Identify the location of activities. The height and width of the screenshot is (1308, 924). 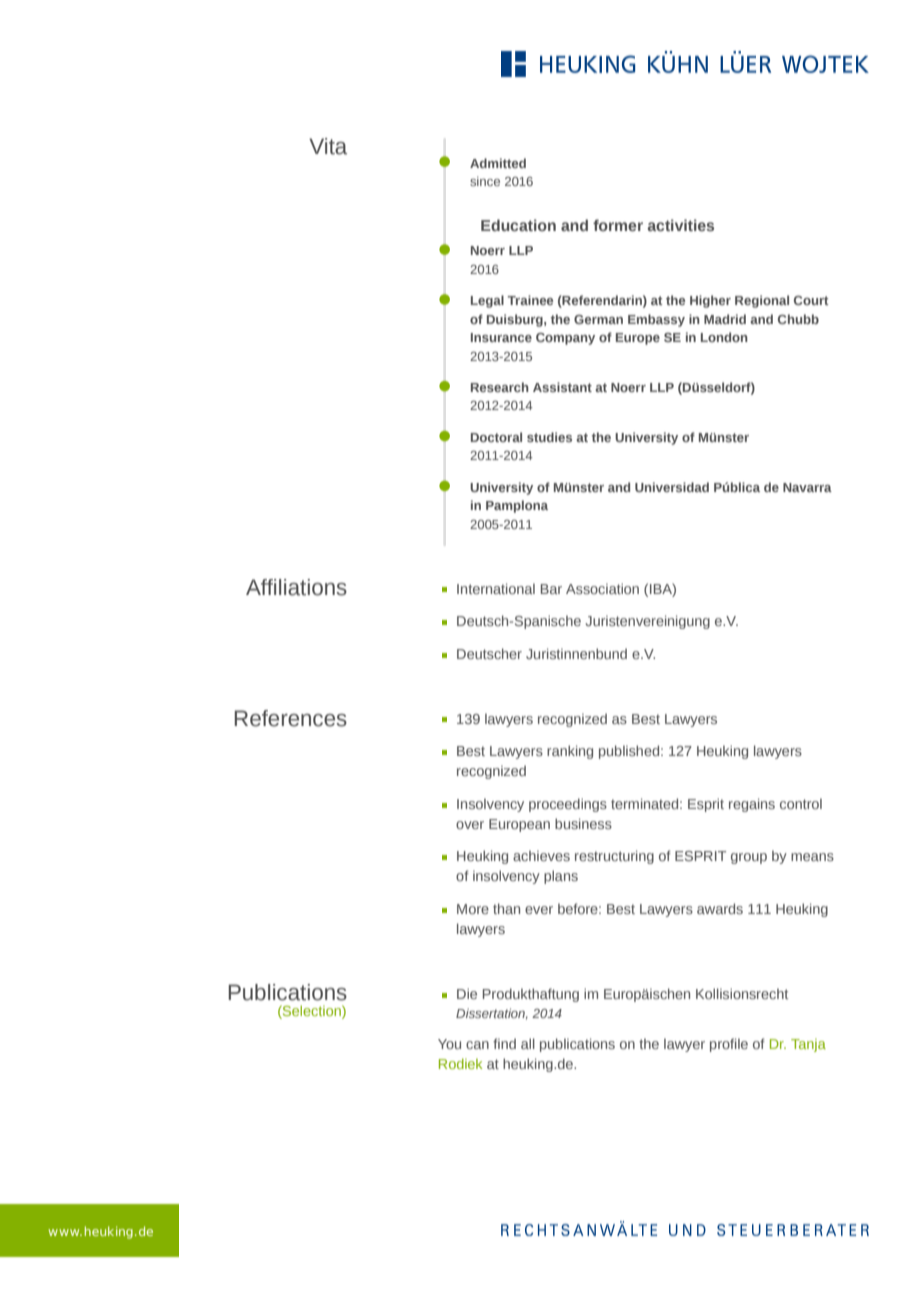
(681, 225).
